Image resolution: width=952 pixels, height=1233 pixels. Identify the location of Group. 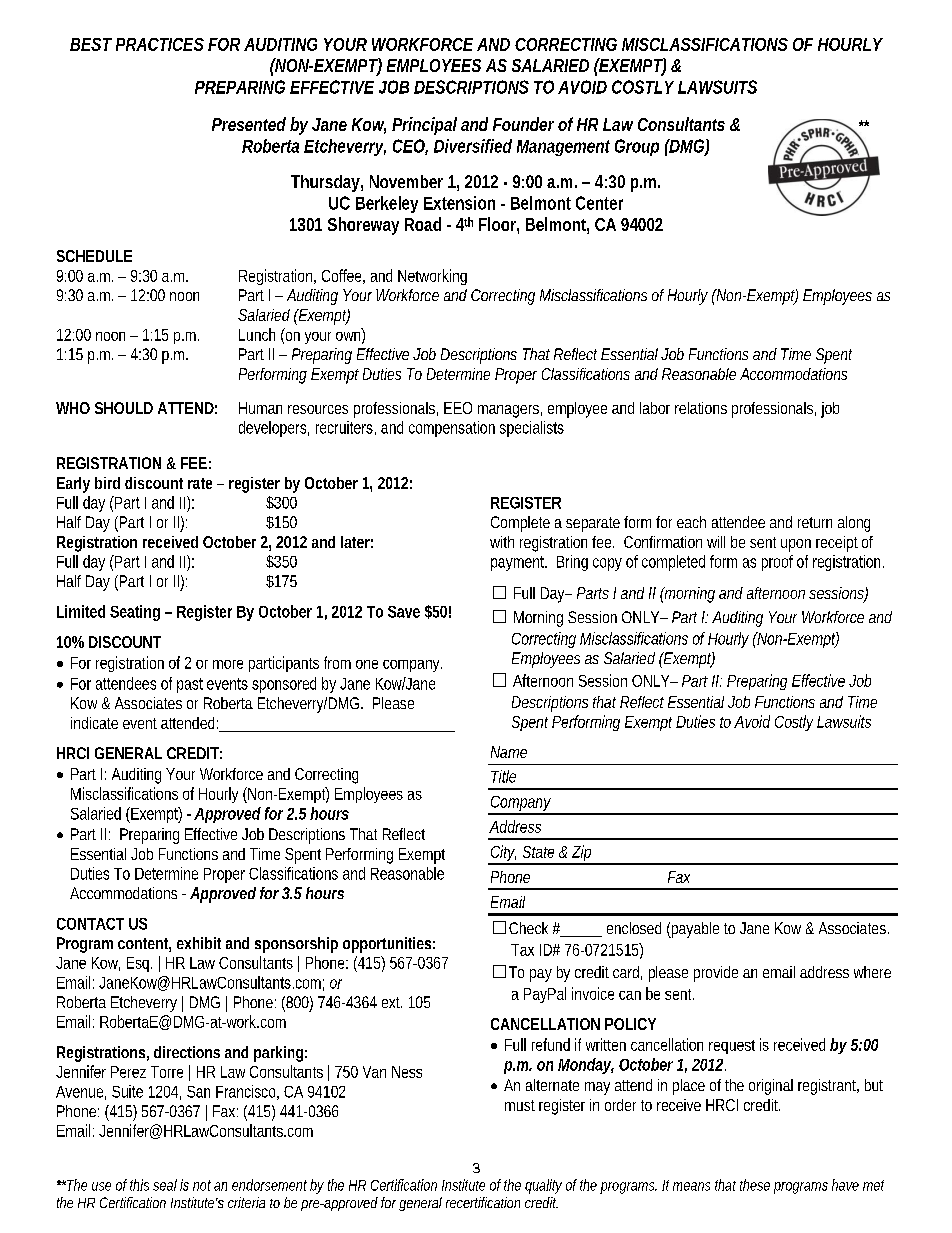
(637, 147).
